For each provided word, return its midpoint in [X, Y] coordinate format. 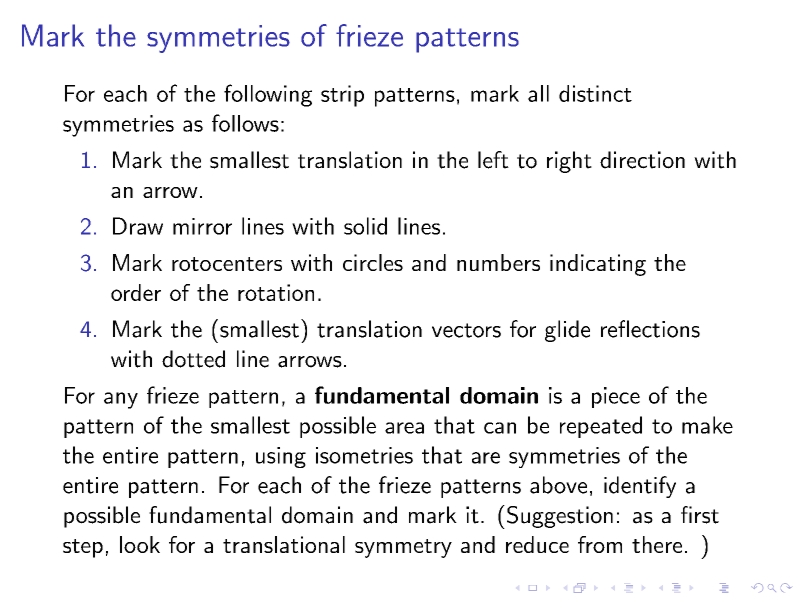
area [404, 428]
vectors [466, 330]
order [136, 292]
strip [342, 96]
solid [365, 226]
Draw [138, 226]
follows [245, 123]
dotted [193, 359]
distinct [595, 93]
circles [373, 262]
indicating [598, 265]
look [140, 544]
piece [616, 397]
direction [642, 160]
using [281, 457]
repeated [601, 427]
